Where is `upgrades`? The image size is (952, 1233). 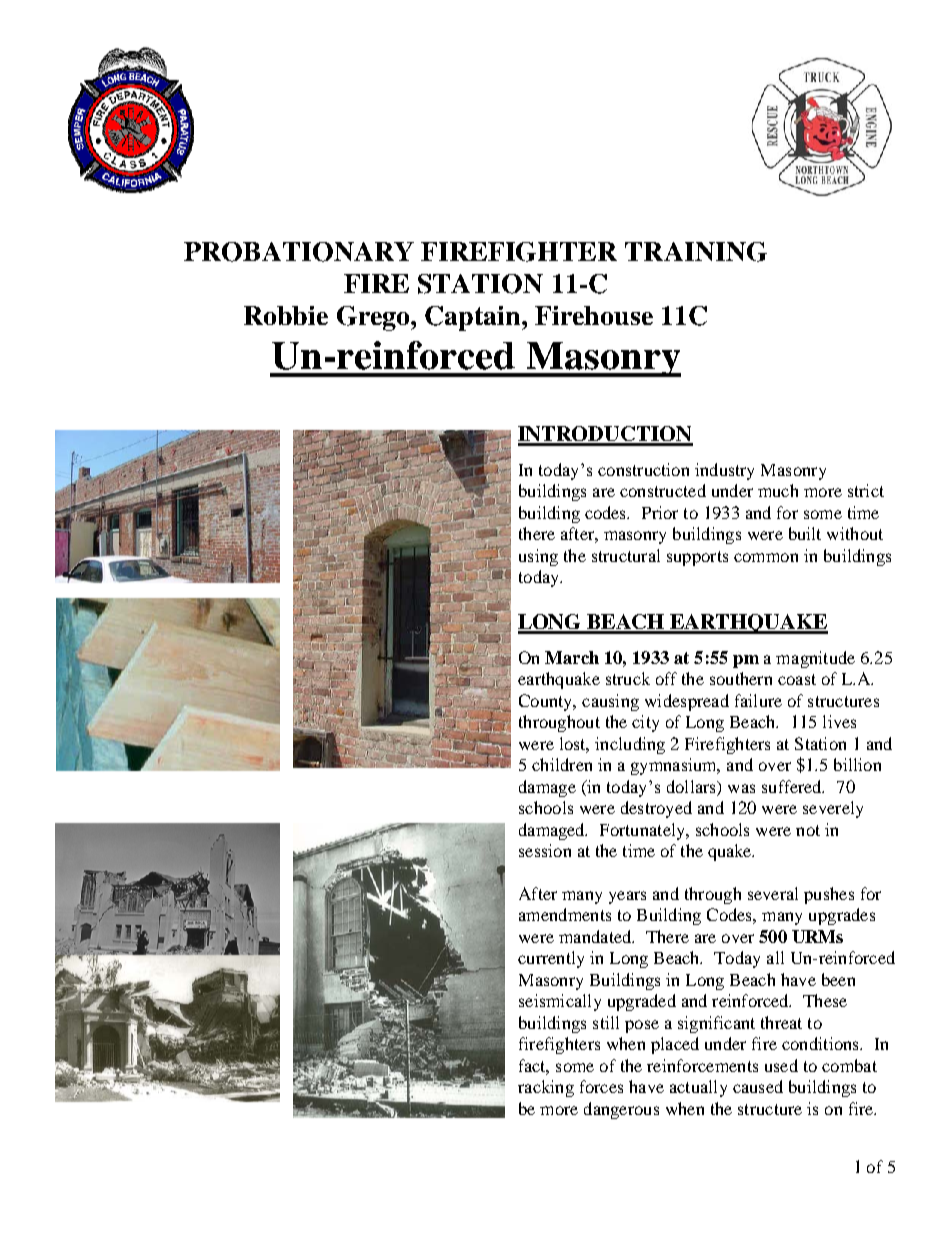 upgrades is located at coordinates (842, 916).
